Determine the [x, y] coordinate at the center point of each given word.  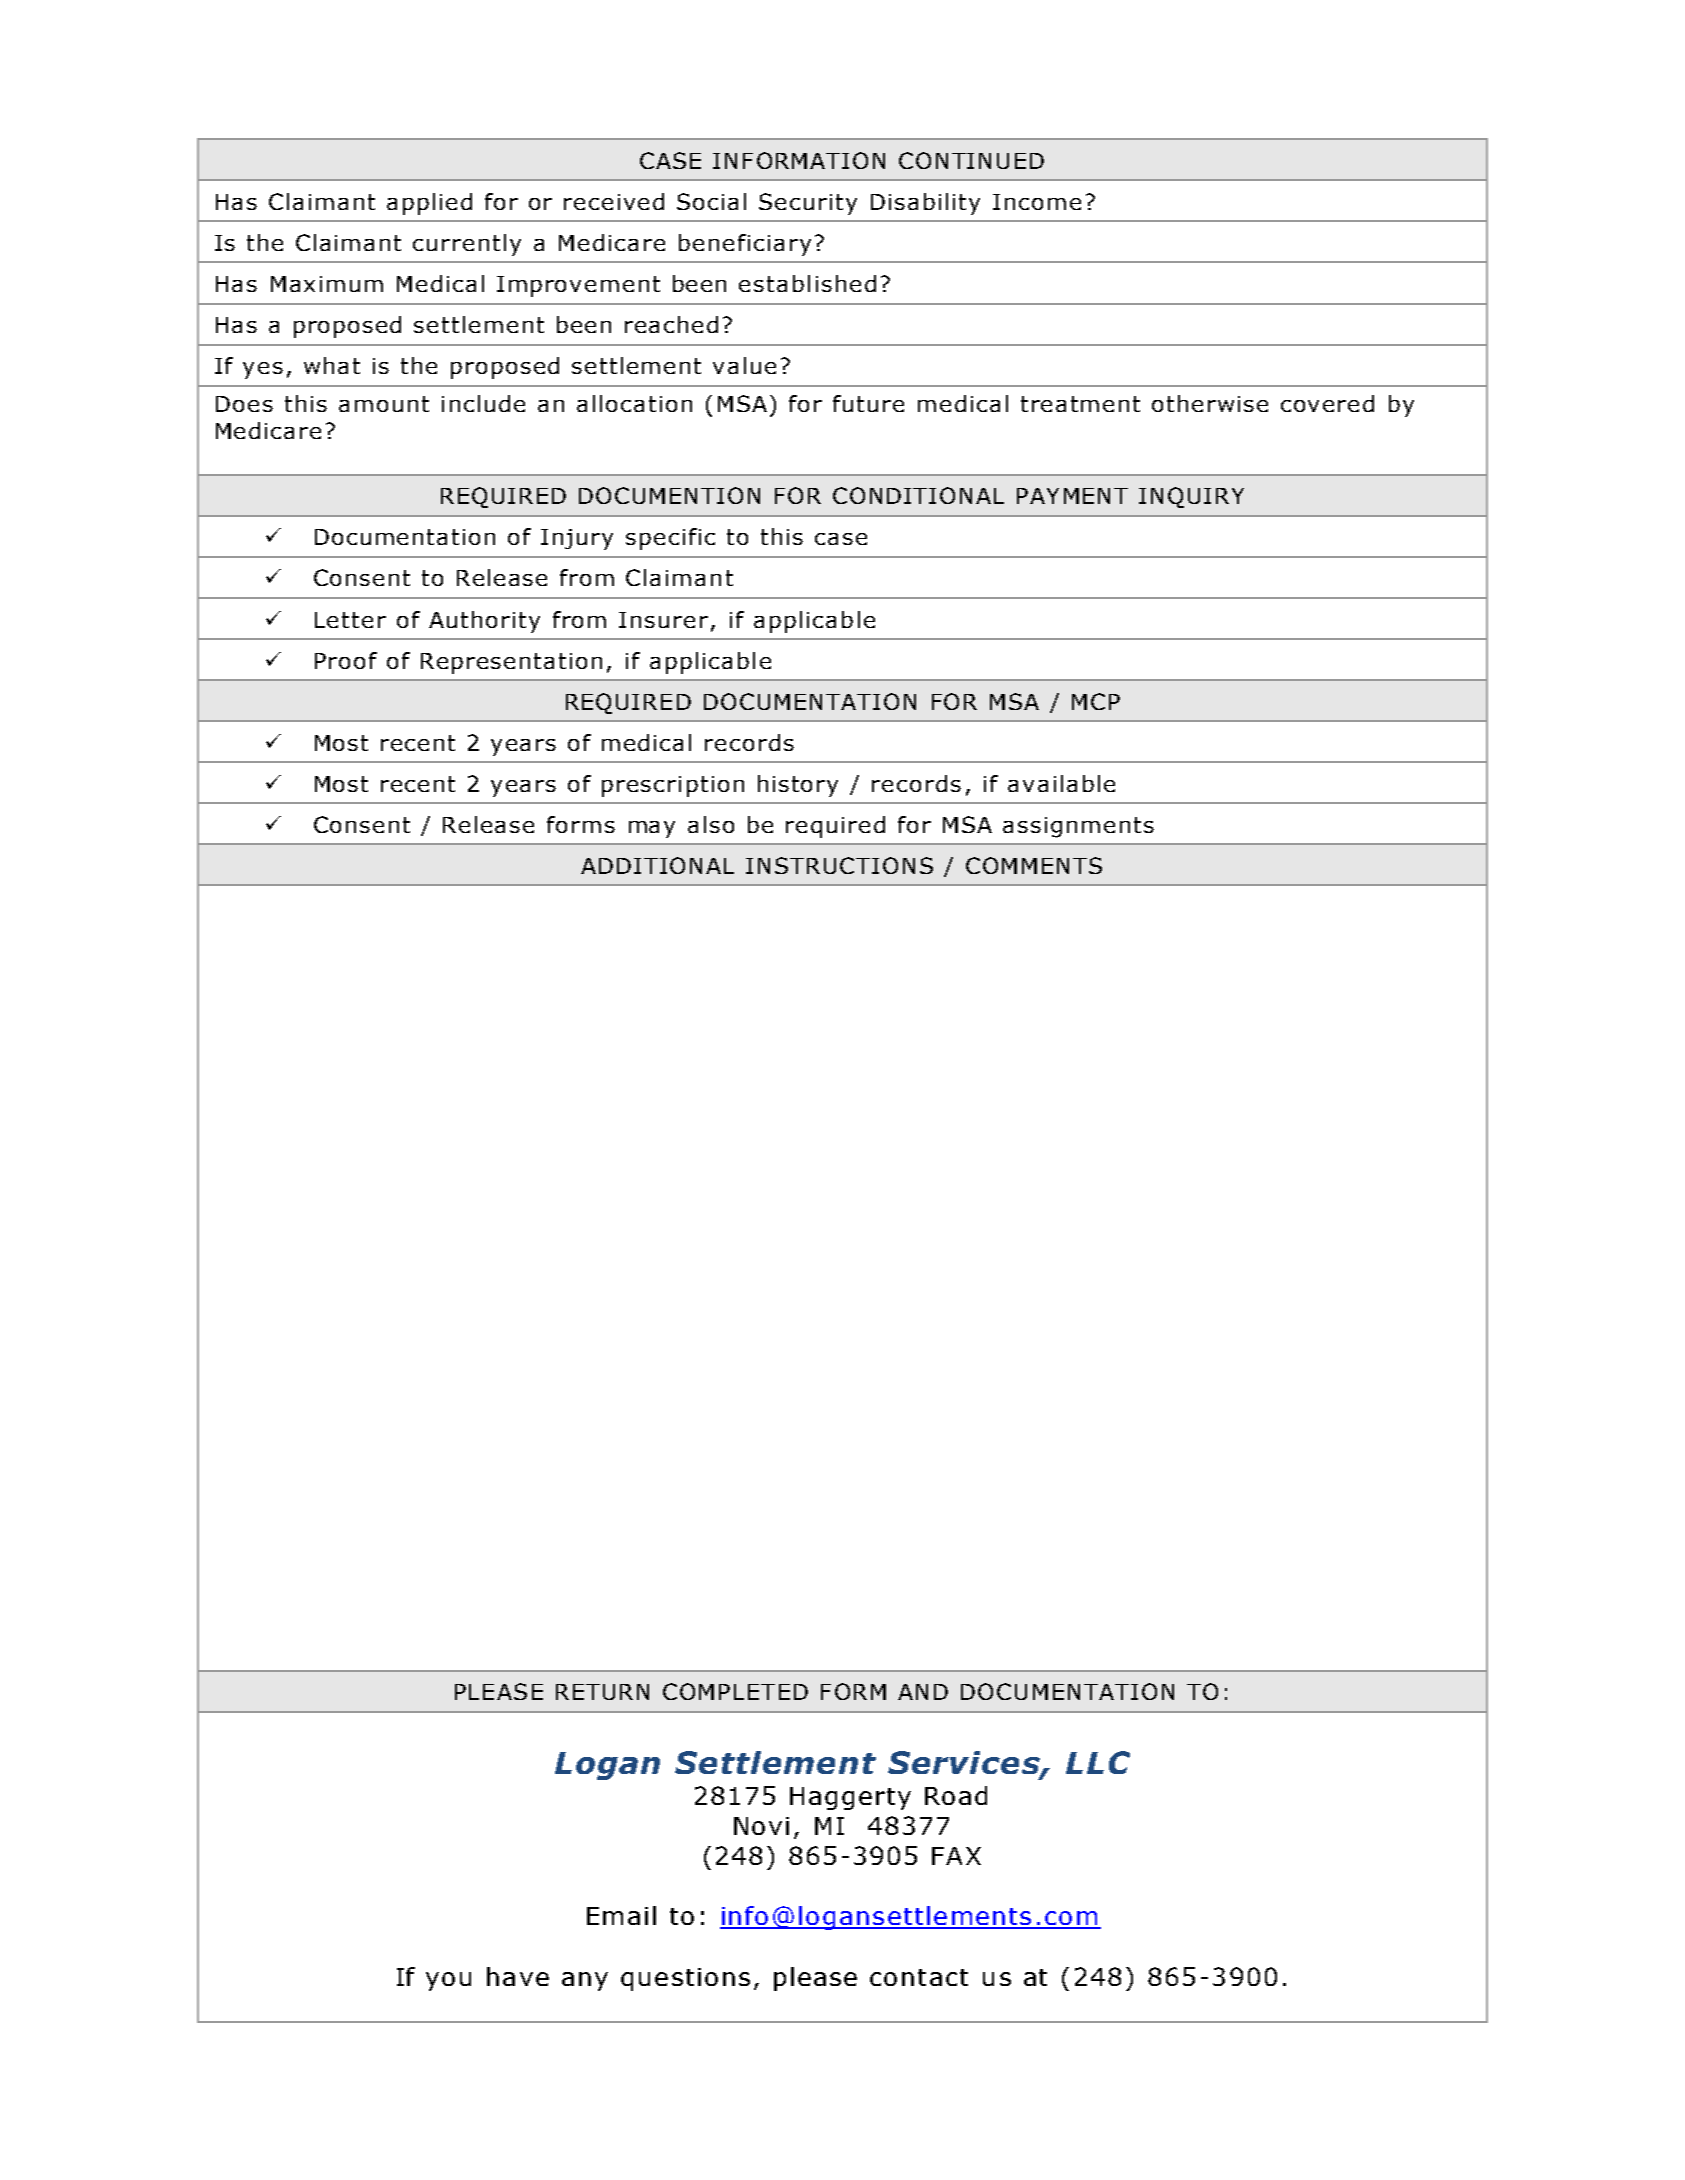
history [798, 786]
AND [923, 1692]
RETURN [602, 1692]
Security [808, 204]
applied [429, 204]
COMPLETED [735, 1691]
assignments [1078, 827]
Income [1037, 202]
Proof [346, 660]
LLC [1098, 1762]
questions [685, 1979]
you [448, 1981]
